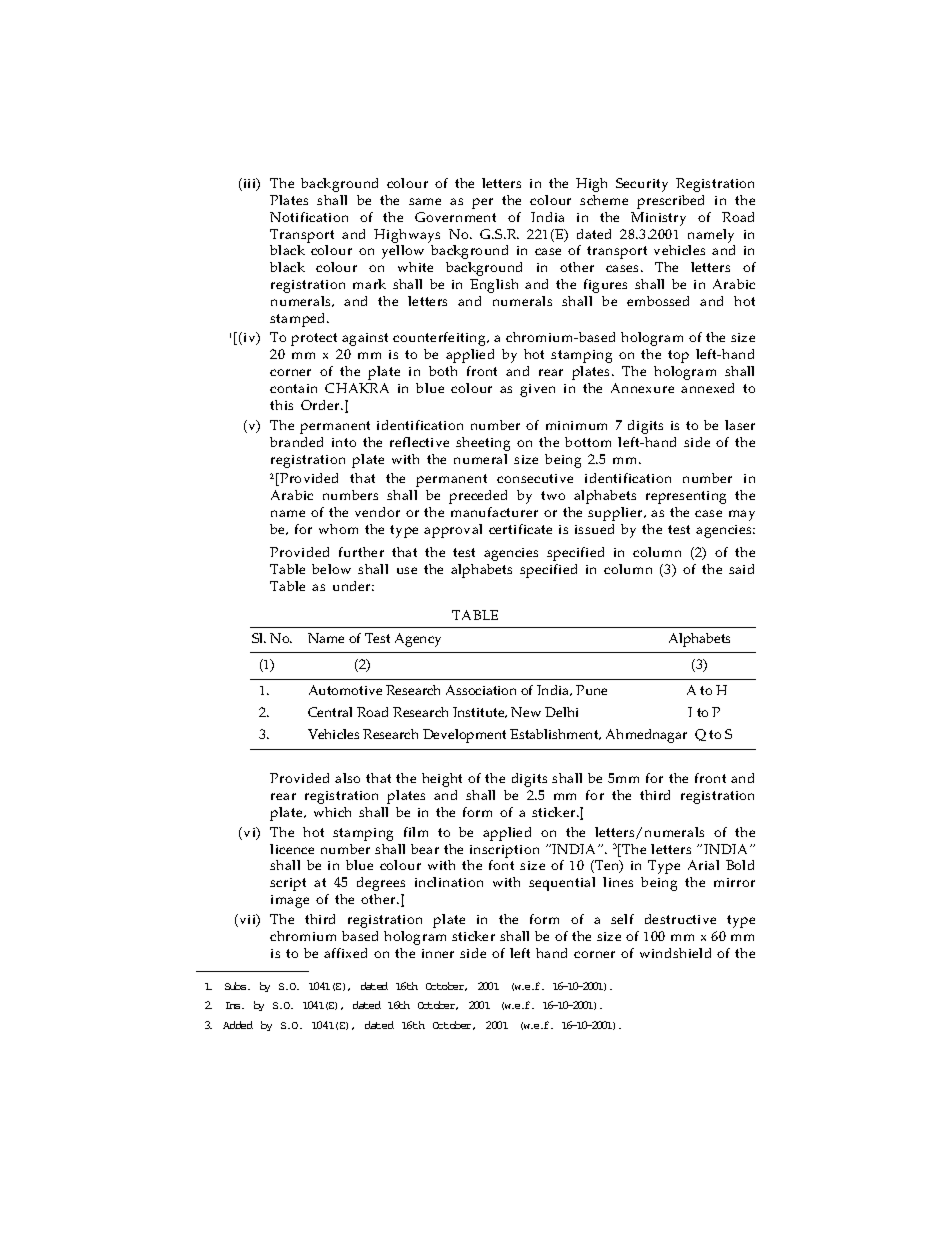  I want to click on Subs, so click(237, 986).
